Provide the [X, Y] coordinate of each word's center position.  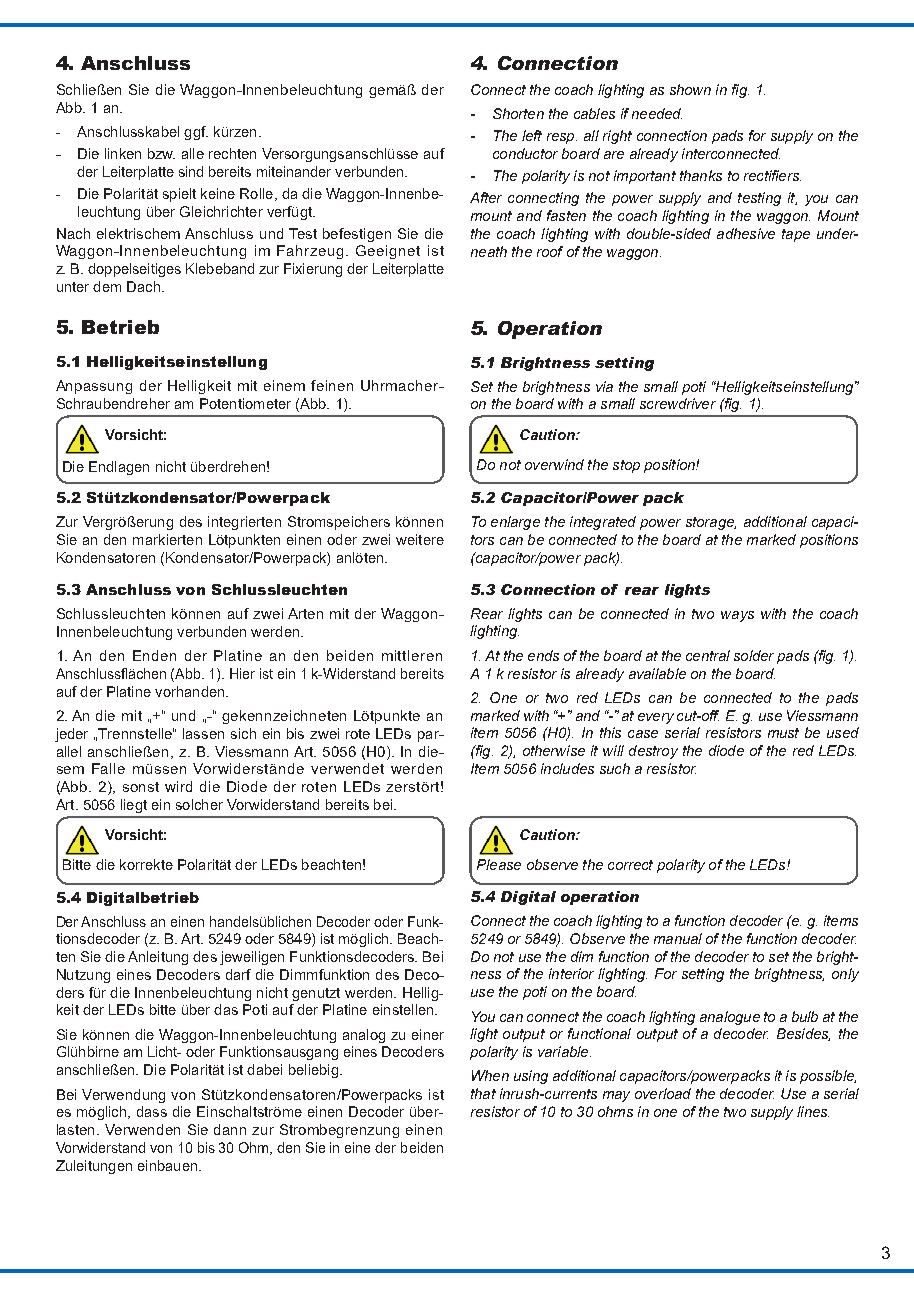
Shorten [518, 113]
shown [690, 89]
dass [152, 1111]
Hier [242, 673]
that [483, 1093]
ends [543, 655]
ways [737, 616]
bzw [161, 153]
